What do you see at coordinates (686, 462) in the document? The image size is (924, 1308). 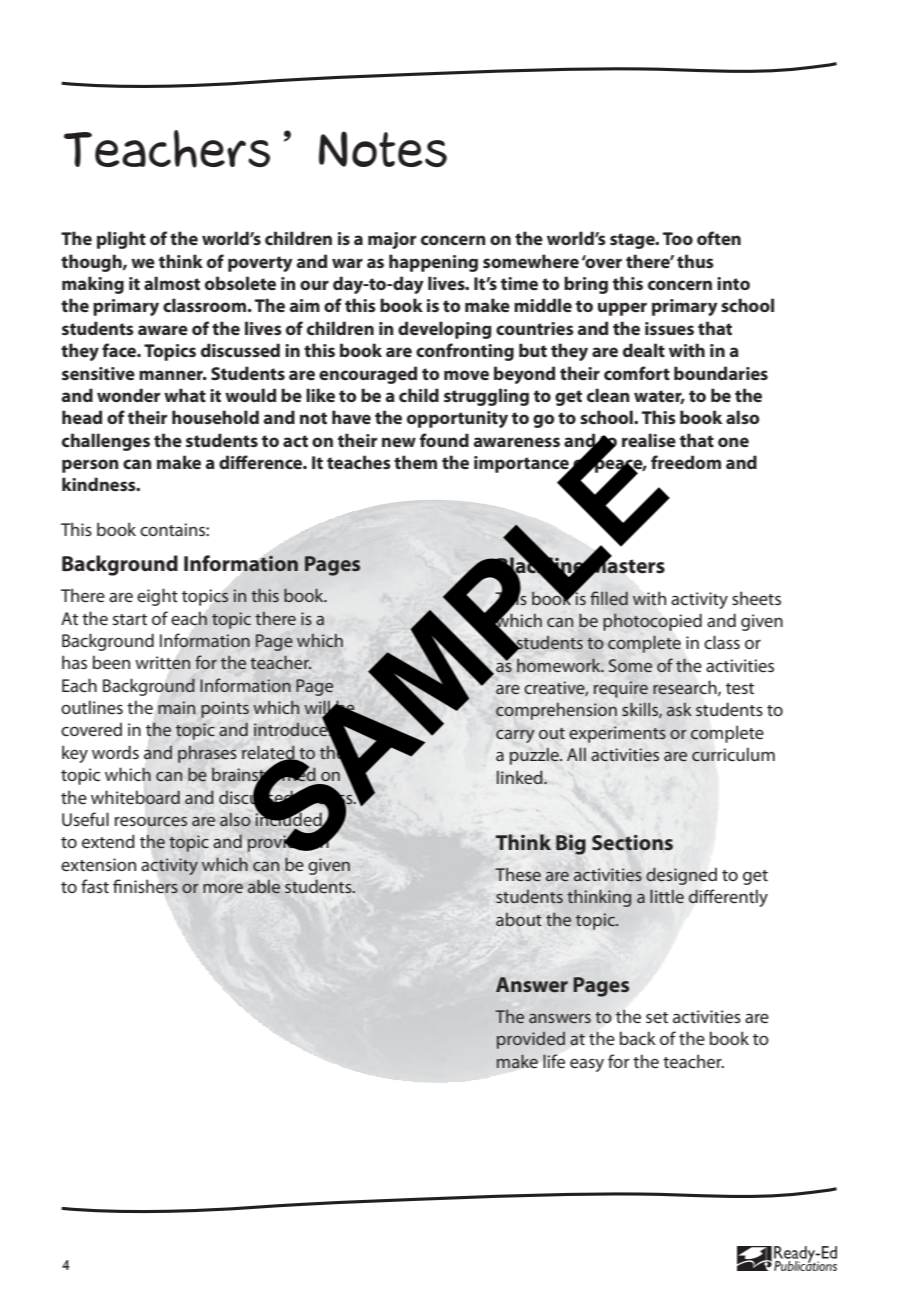 I see `freedom` at bounding box center [686, 462].
